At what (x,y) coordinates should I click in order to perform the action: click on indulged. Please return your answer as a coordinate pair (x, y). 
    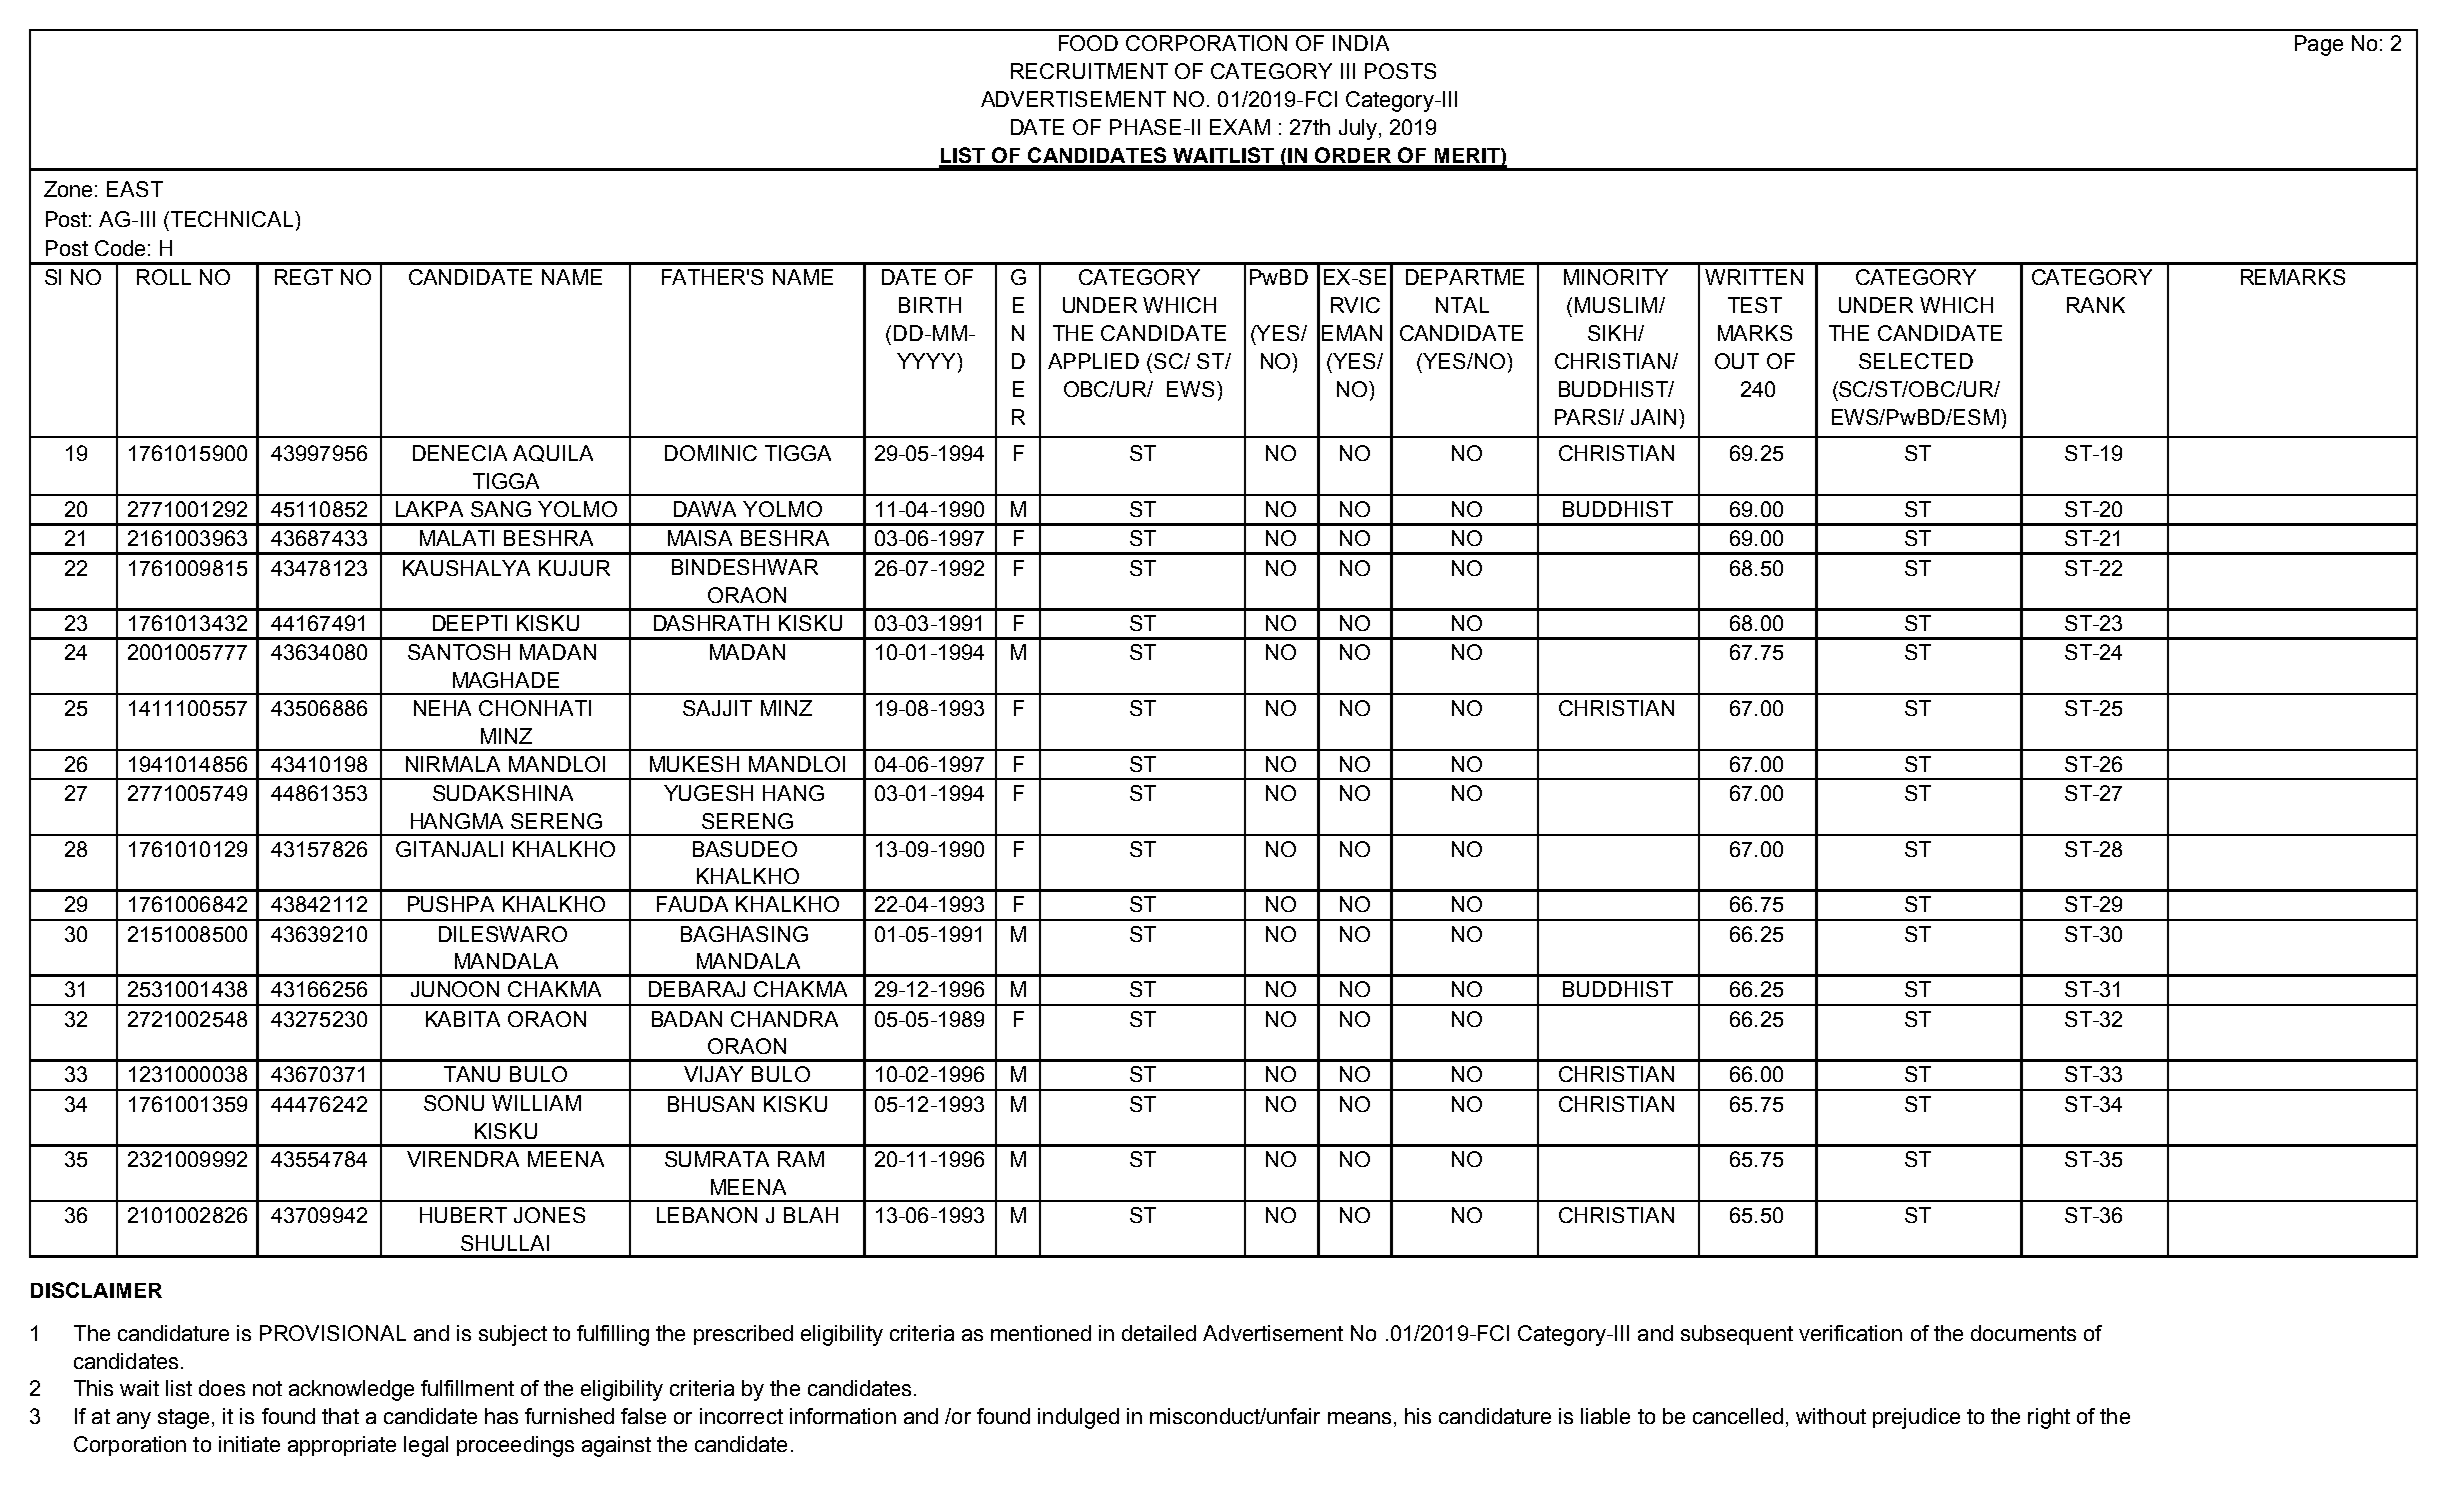
    Looking at the image, I should click on (1078, 1418).
